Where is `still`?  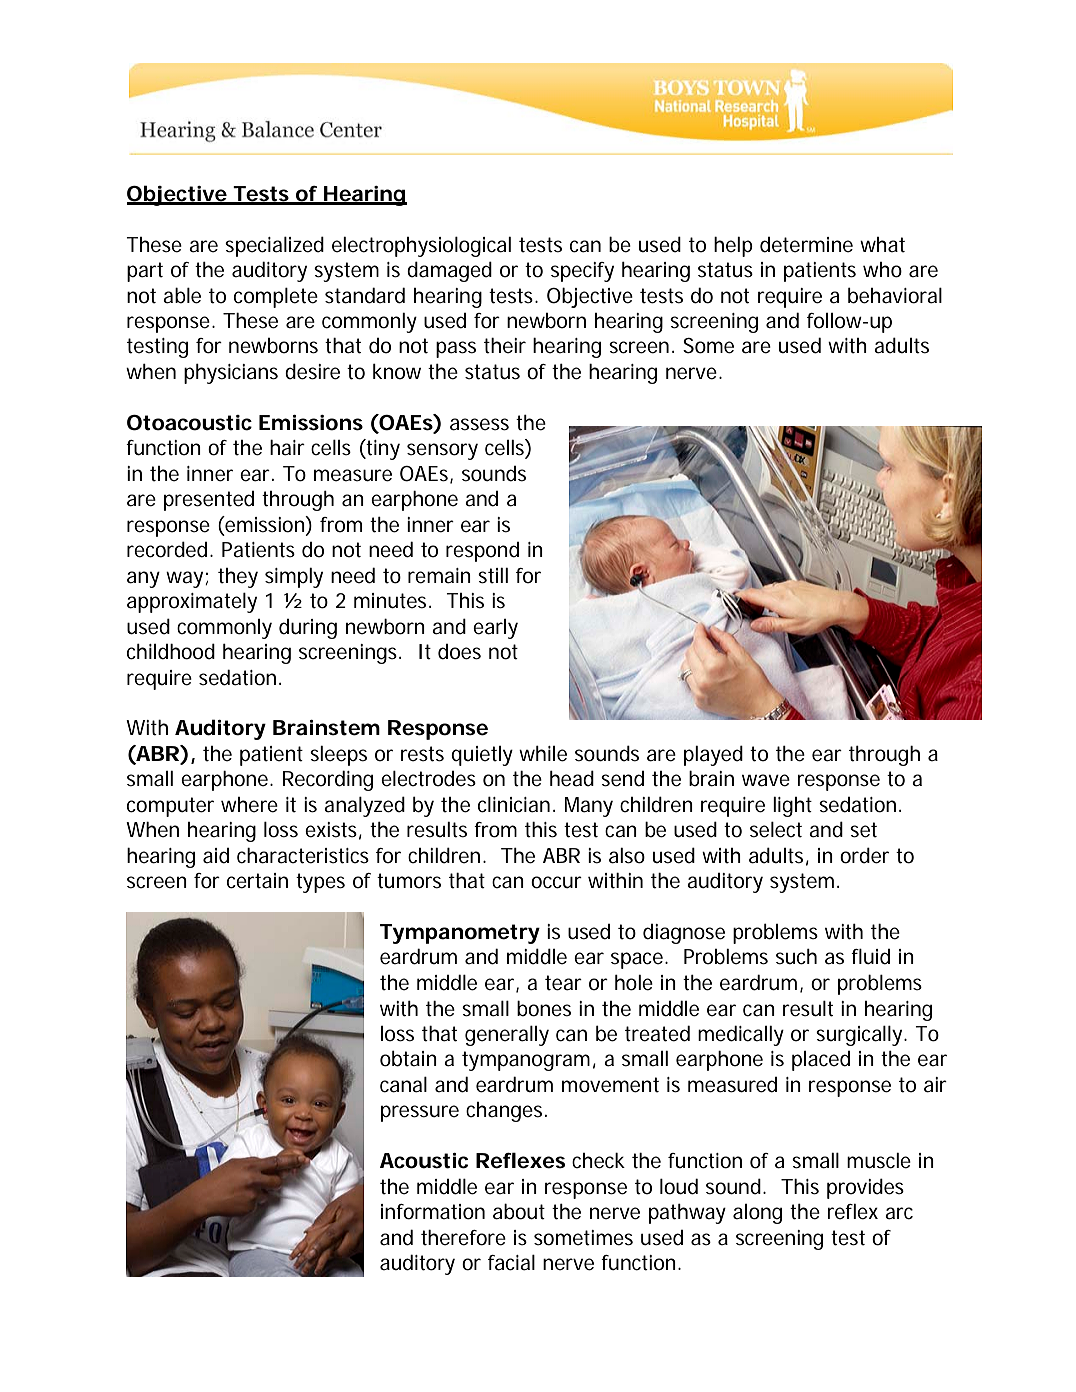
still is located at coordinates (493, 576).
